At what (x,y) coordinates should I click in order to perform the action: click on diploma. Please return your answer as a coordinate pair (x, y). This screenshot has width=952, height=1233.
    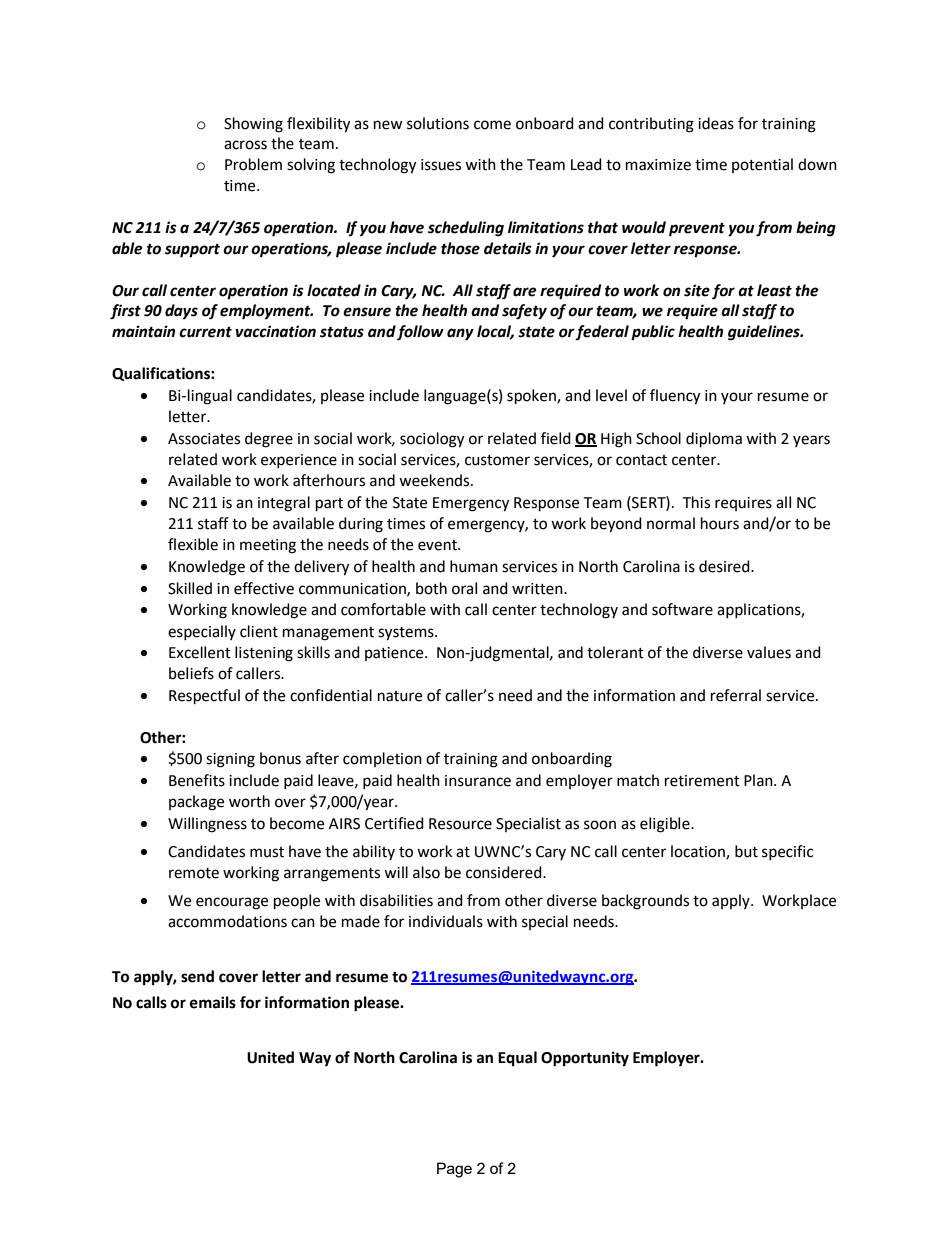
    Looking at the image, I should click on (714, 440).
